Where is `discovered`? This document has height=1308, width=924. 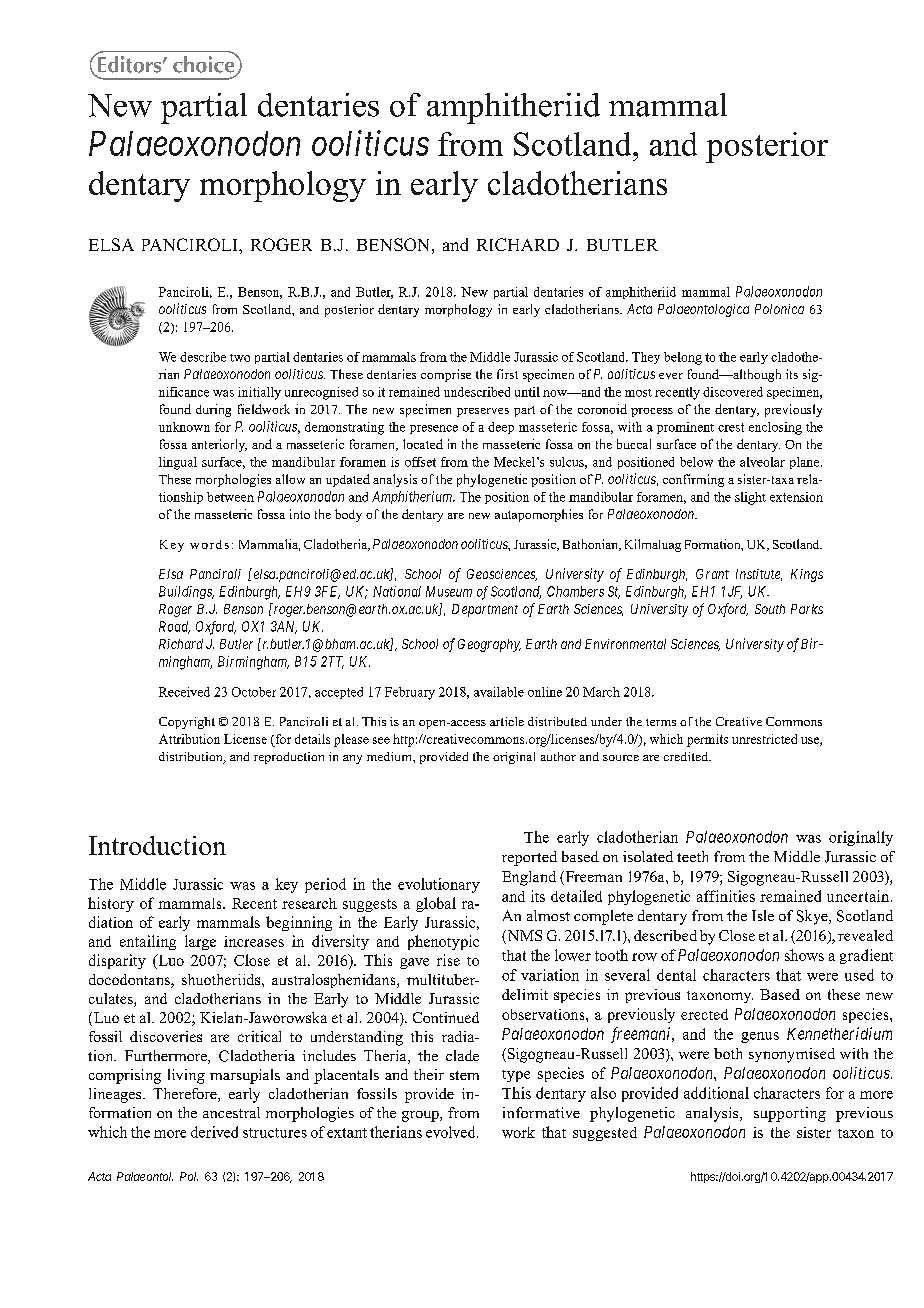
discovered is located at coordinates (733, 392).
